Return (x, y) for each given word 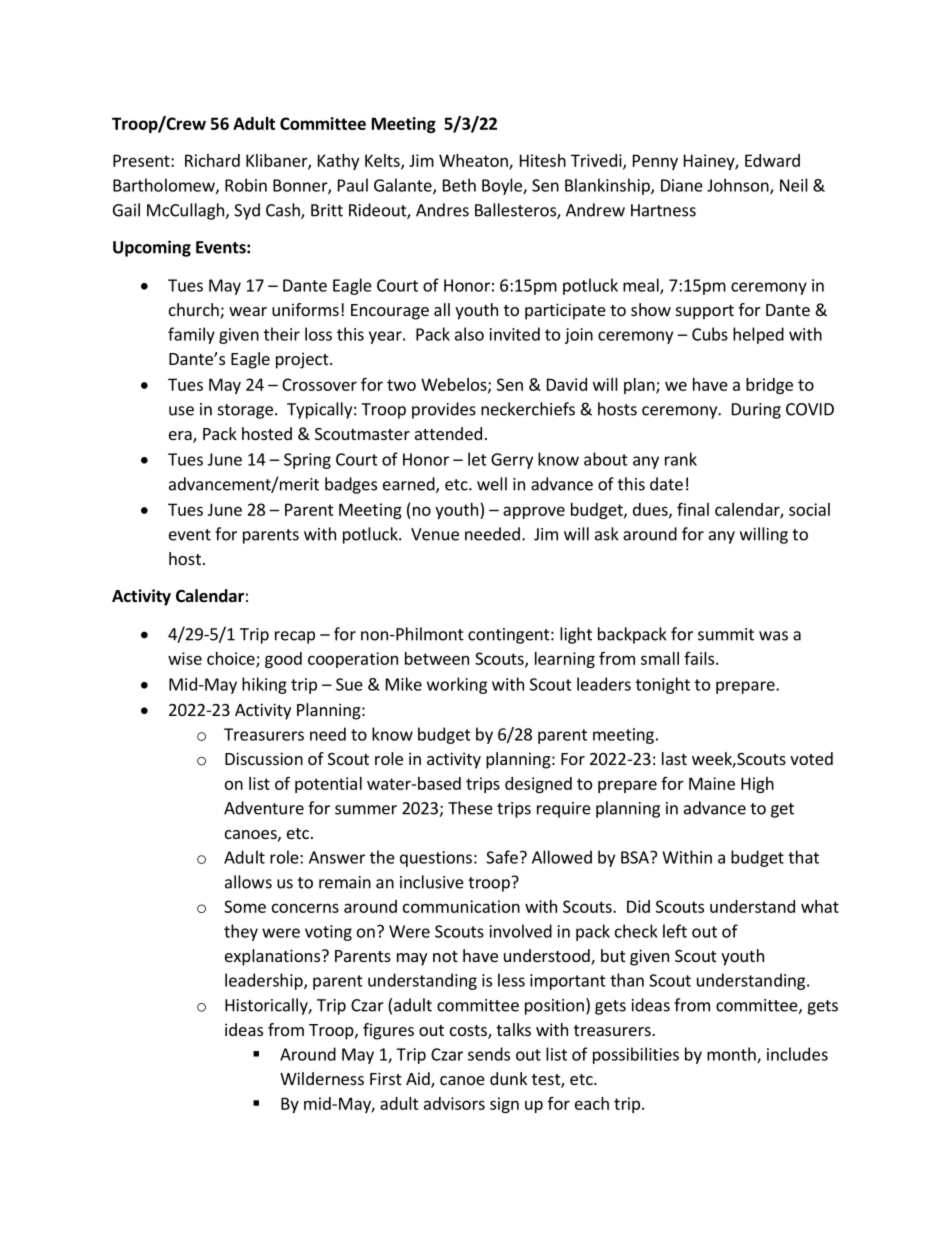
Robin (246, 185)
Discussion (264, 758)
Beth (459, 185)
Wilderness (322, 1078)
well (492, 484)
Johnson (739, 186)
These (470, 808)
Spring (307, 461)
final (693, 509)
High (757, 785)
